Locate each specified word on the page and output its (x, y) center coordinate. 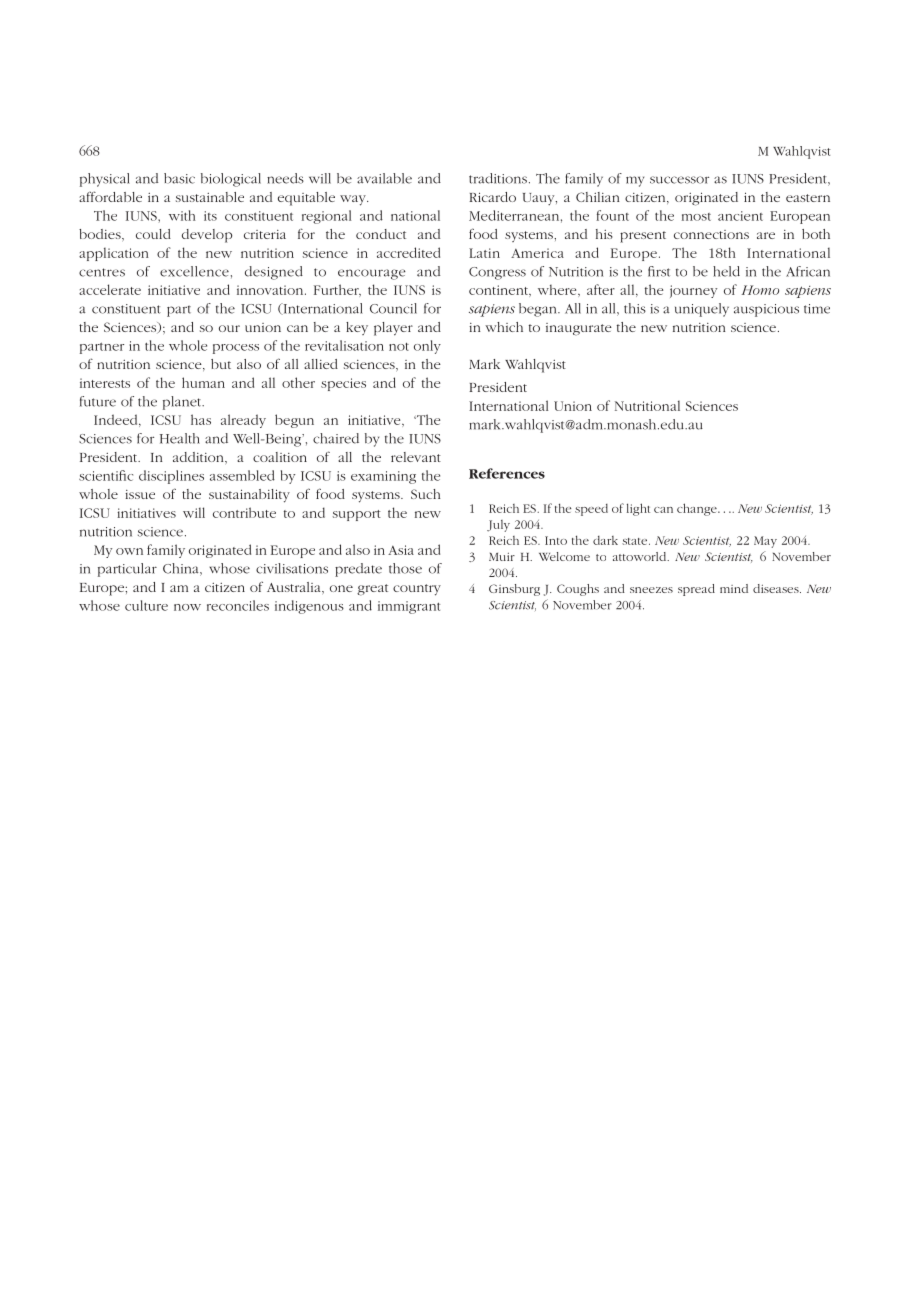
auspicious (766, 310)
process (236, 349)
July (498, 526)
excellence (194, 271)
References (507, 473)
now (187, 607)
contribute (244, 512)
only (427, 347)
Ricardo (492, 197)
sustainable (210, 197)
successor (679, 180)
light (638, 509)
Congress (497, 273)
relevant (416, 457)
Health (180, 438)
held (726, 271)
